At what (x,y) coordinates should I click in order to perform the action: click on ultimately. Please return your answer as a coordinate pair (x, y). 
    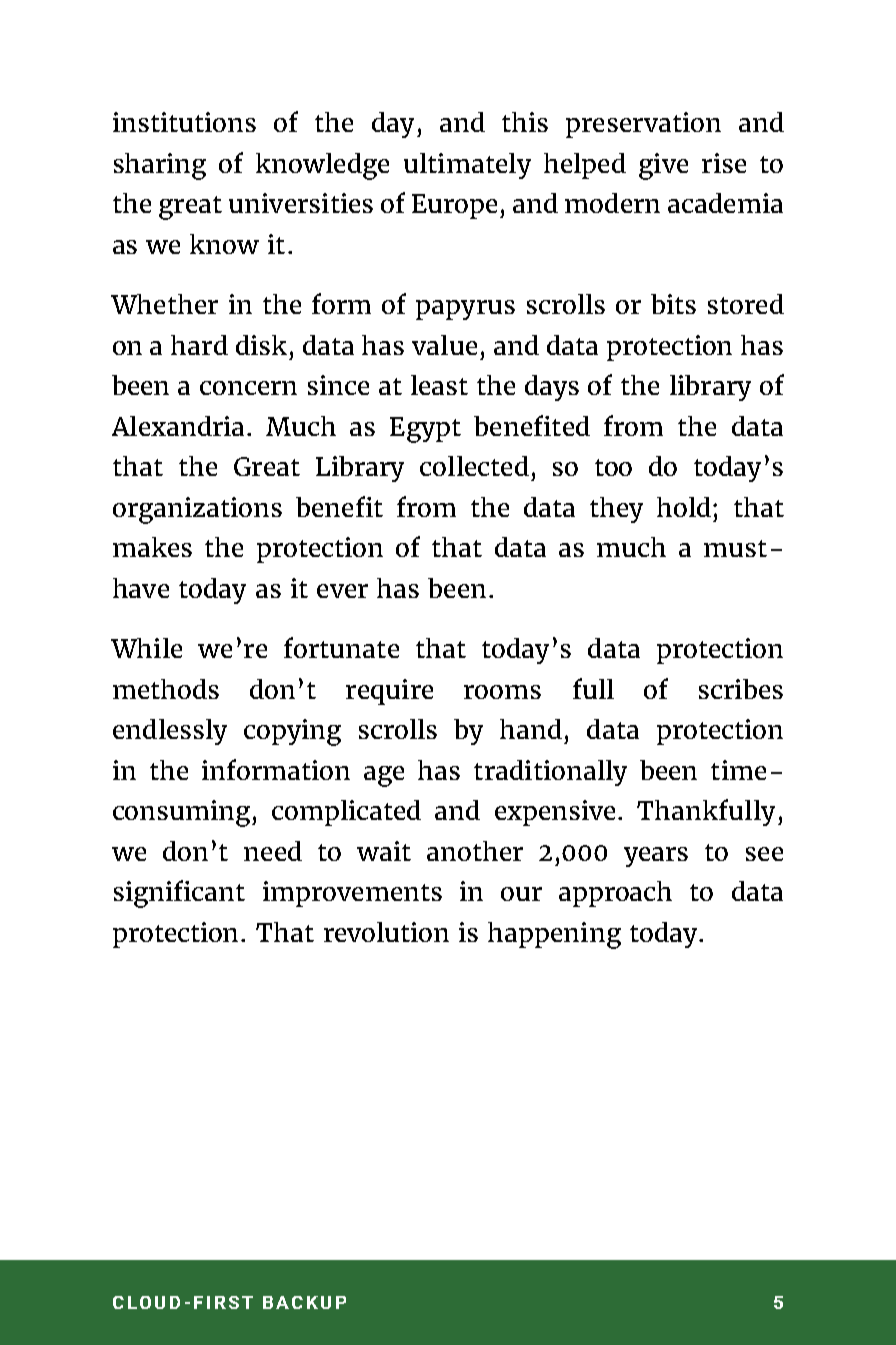
    Looking at the image, I should click on (467, 166).
